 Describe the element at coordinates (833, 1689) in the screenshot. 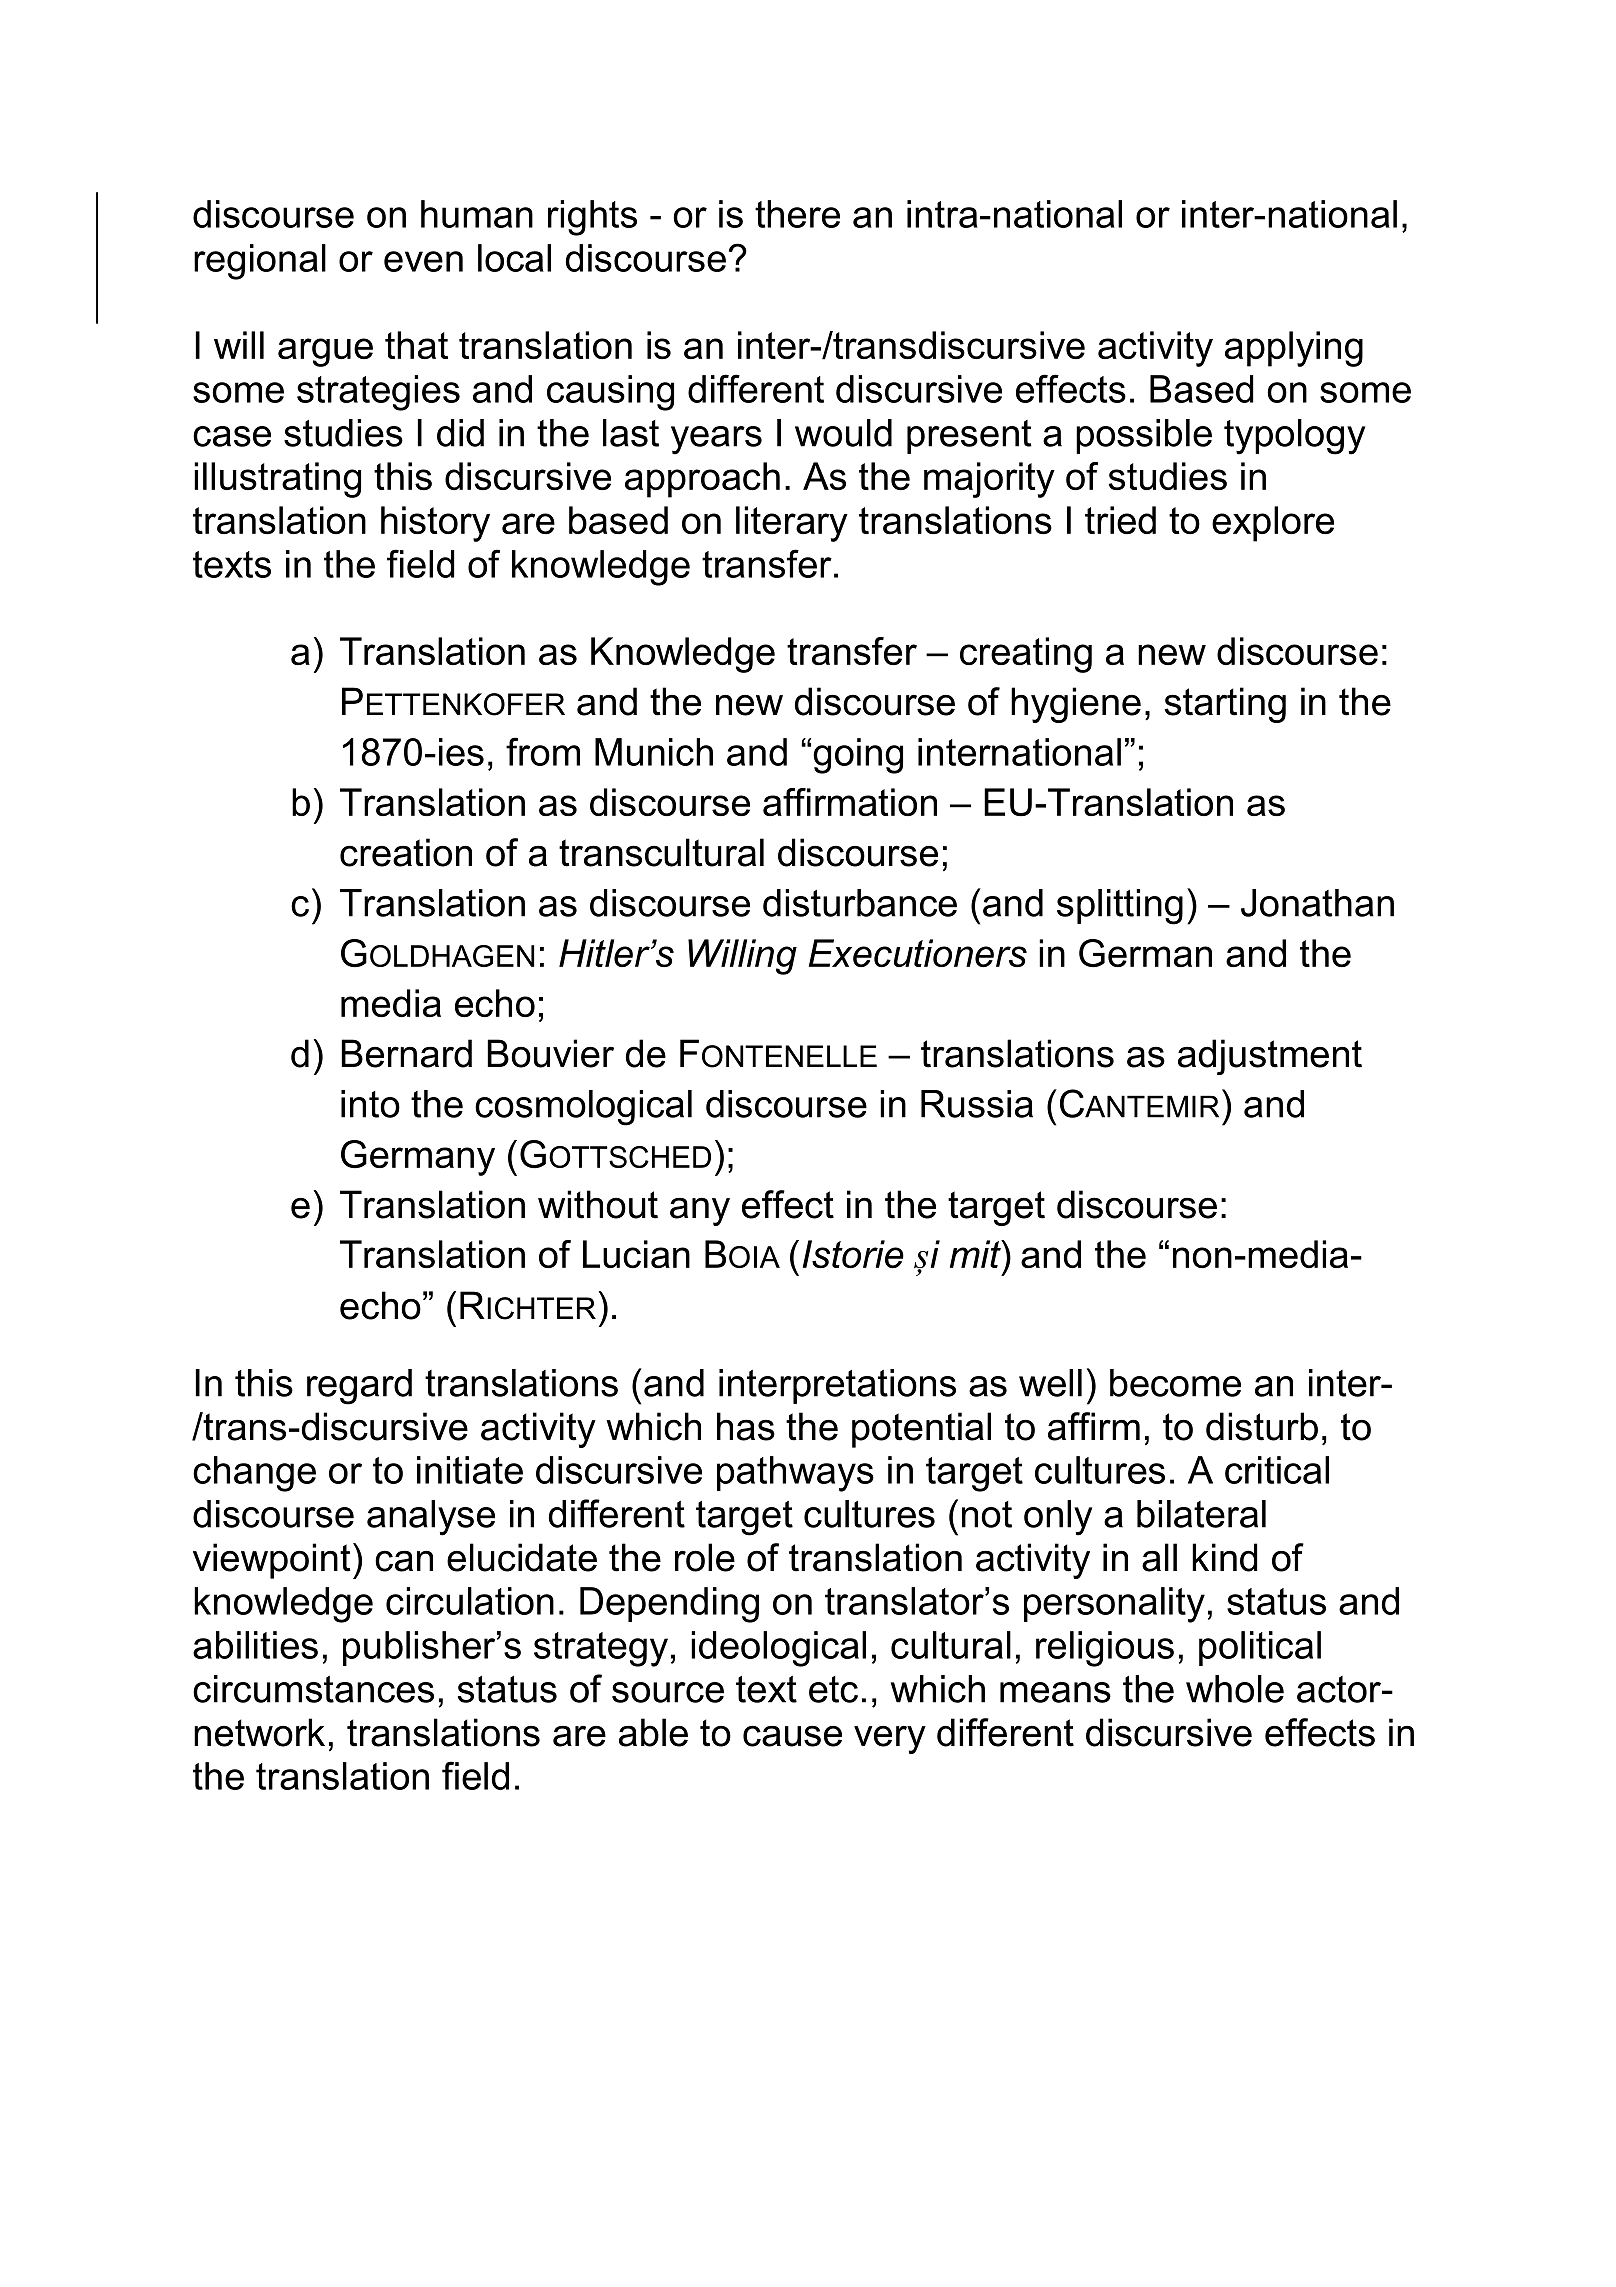

I see `etc` at that location.
